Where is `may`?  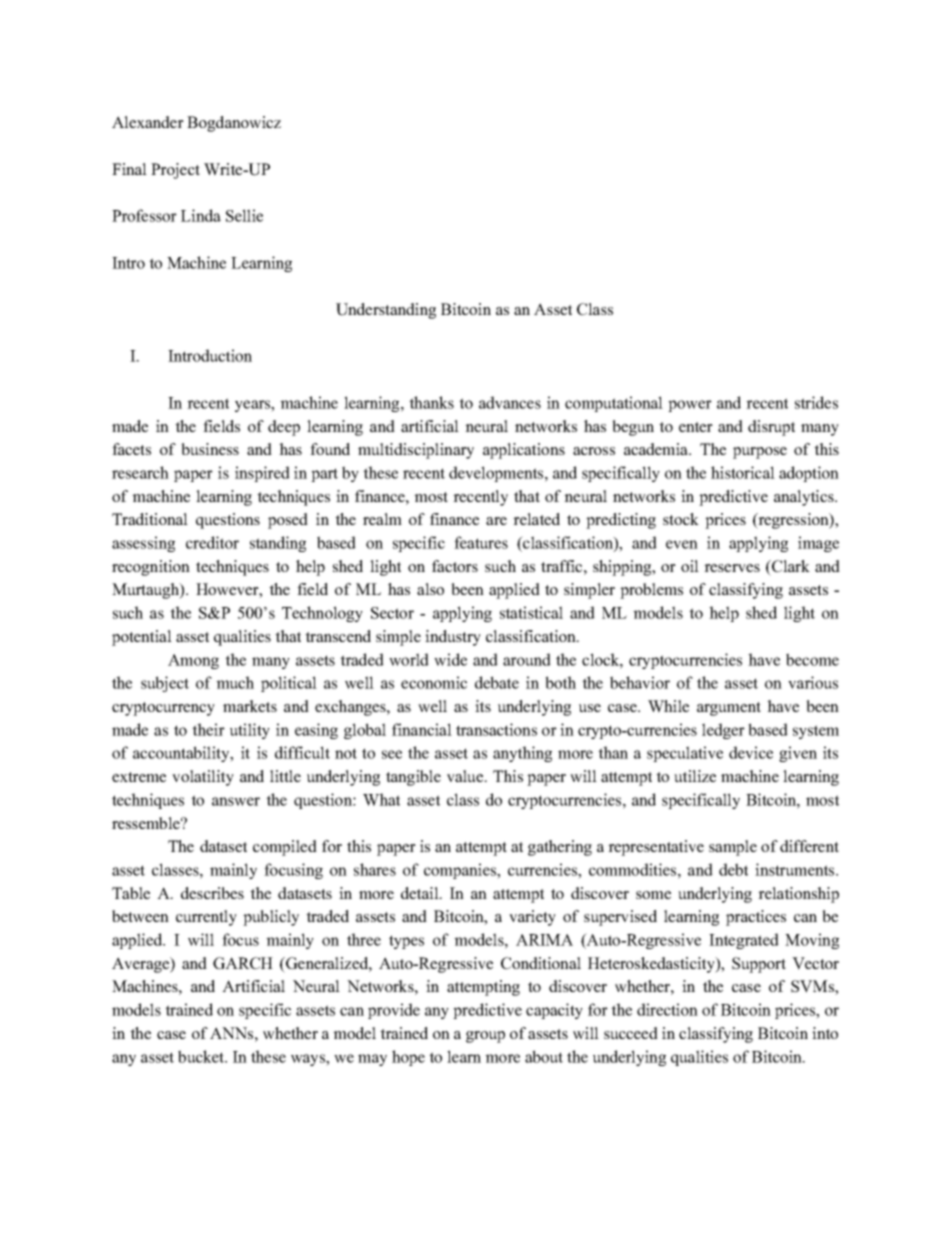 may is located at coordinates (372, 1060).
